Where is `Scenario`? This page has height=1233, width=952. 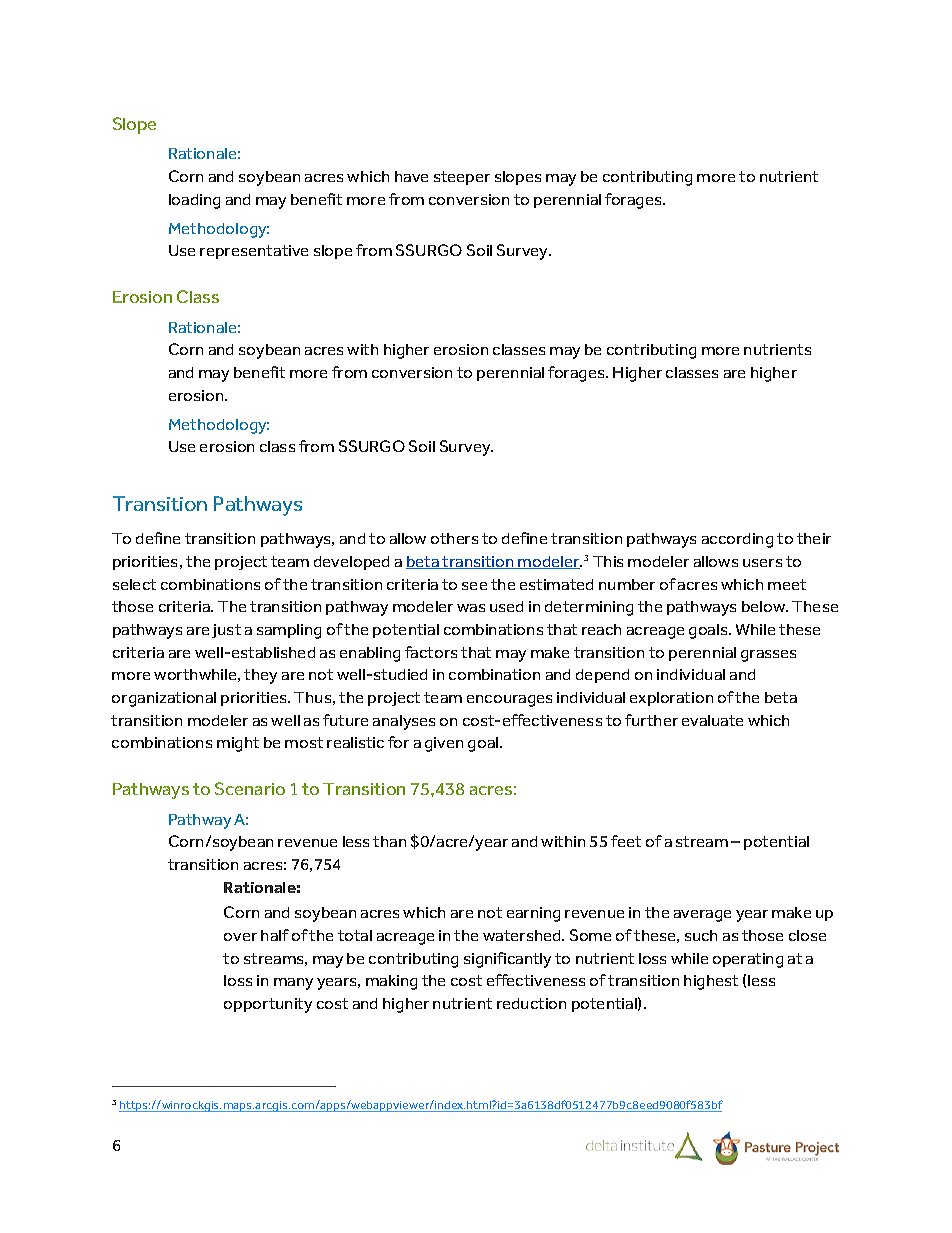
Scenario is located at coordinates (250, 788).
